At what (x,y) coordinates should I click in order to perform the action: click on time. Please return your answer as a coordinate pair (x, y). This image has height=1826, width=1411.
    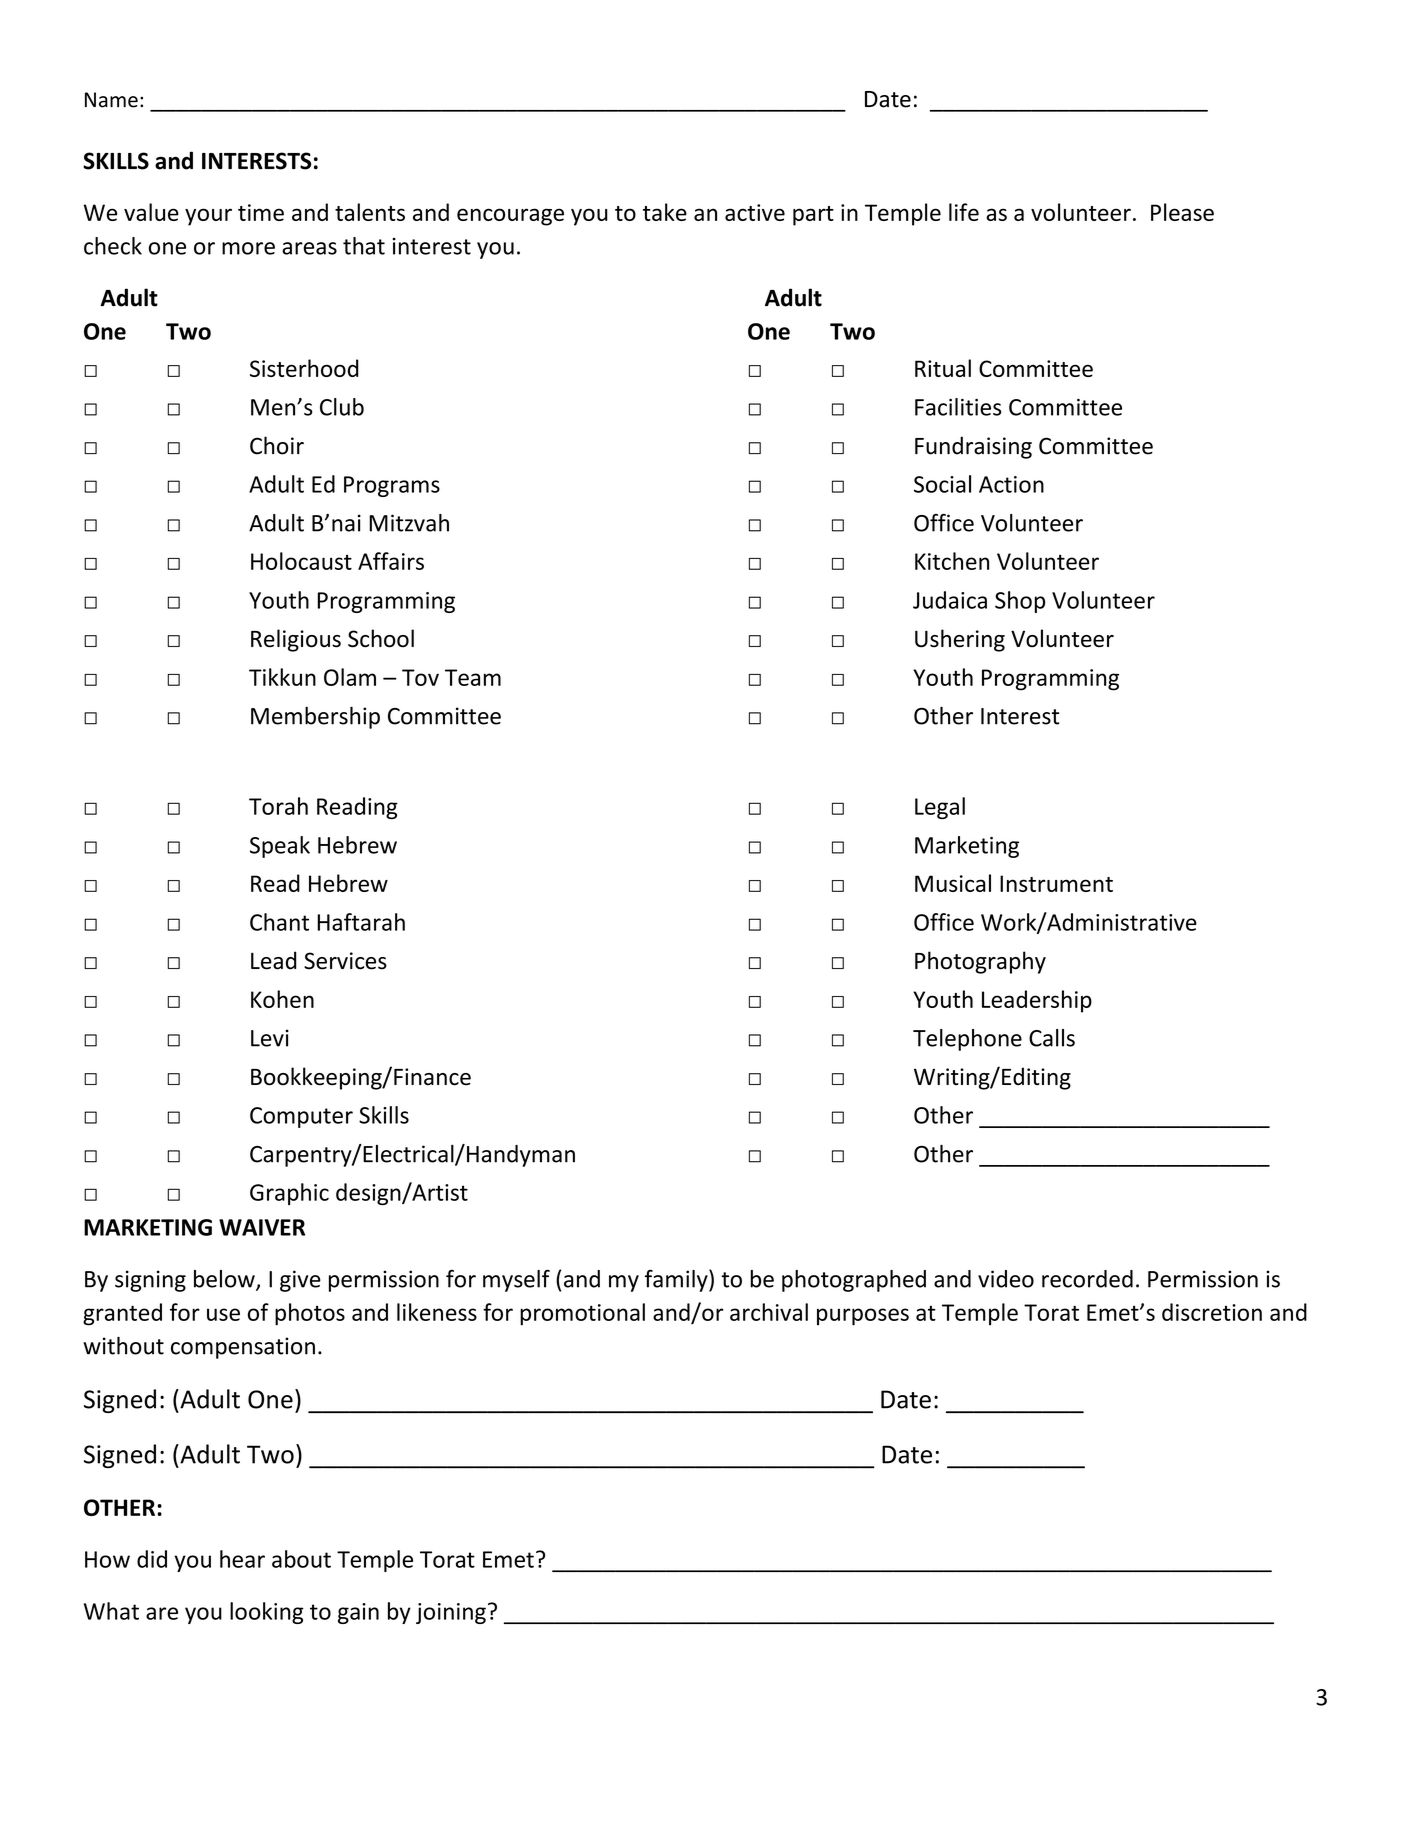
    Looking at the image, I should click on (261, 212).
